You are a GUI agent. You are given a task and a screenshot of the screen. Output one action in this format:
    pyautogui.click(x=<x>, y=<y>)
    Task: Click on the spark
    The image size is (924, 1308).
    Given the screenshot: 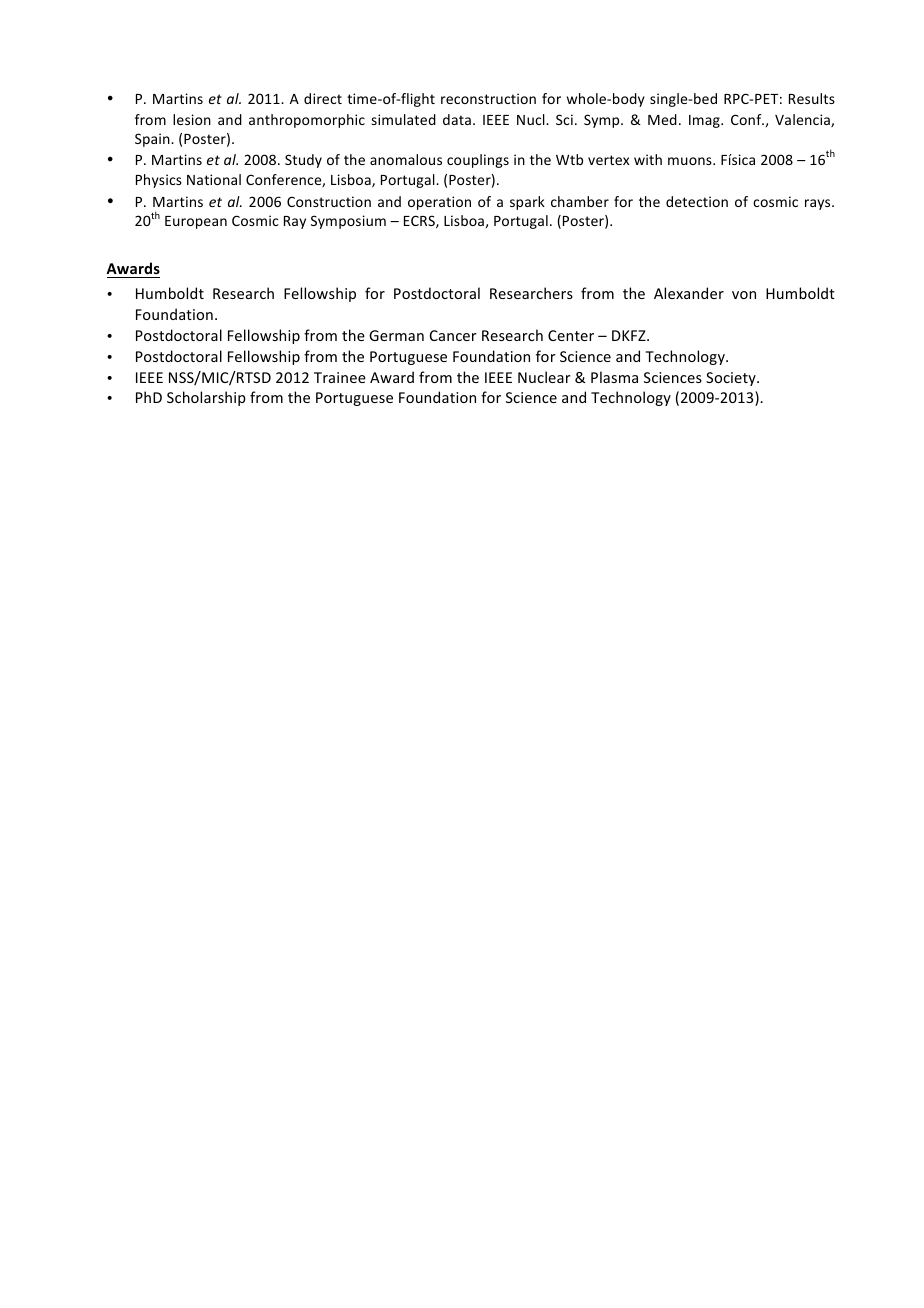 What is the action you would take?
    pyautogui.click(x=527, y=203)
